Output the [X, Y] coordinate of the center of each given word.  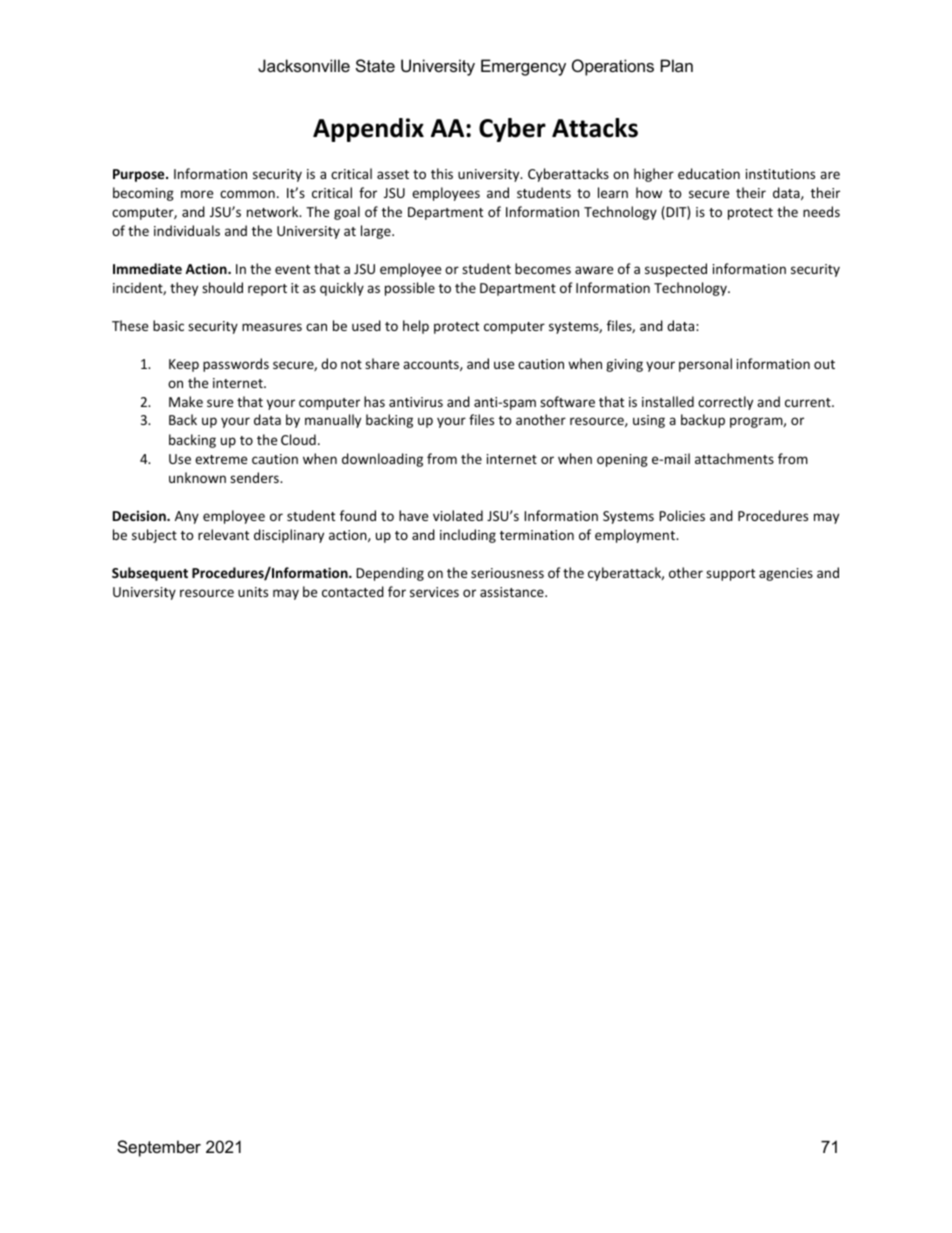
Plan [677, 65]
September [159, 1148]
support [730, 575]
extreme [221, 459]
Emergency [523, 67]
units [253, 592]
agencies [786, 574]
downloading [382, 460]
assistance [513, 592]
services [434, 592]
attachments [734, 458]
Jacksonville [304, 65]
